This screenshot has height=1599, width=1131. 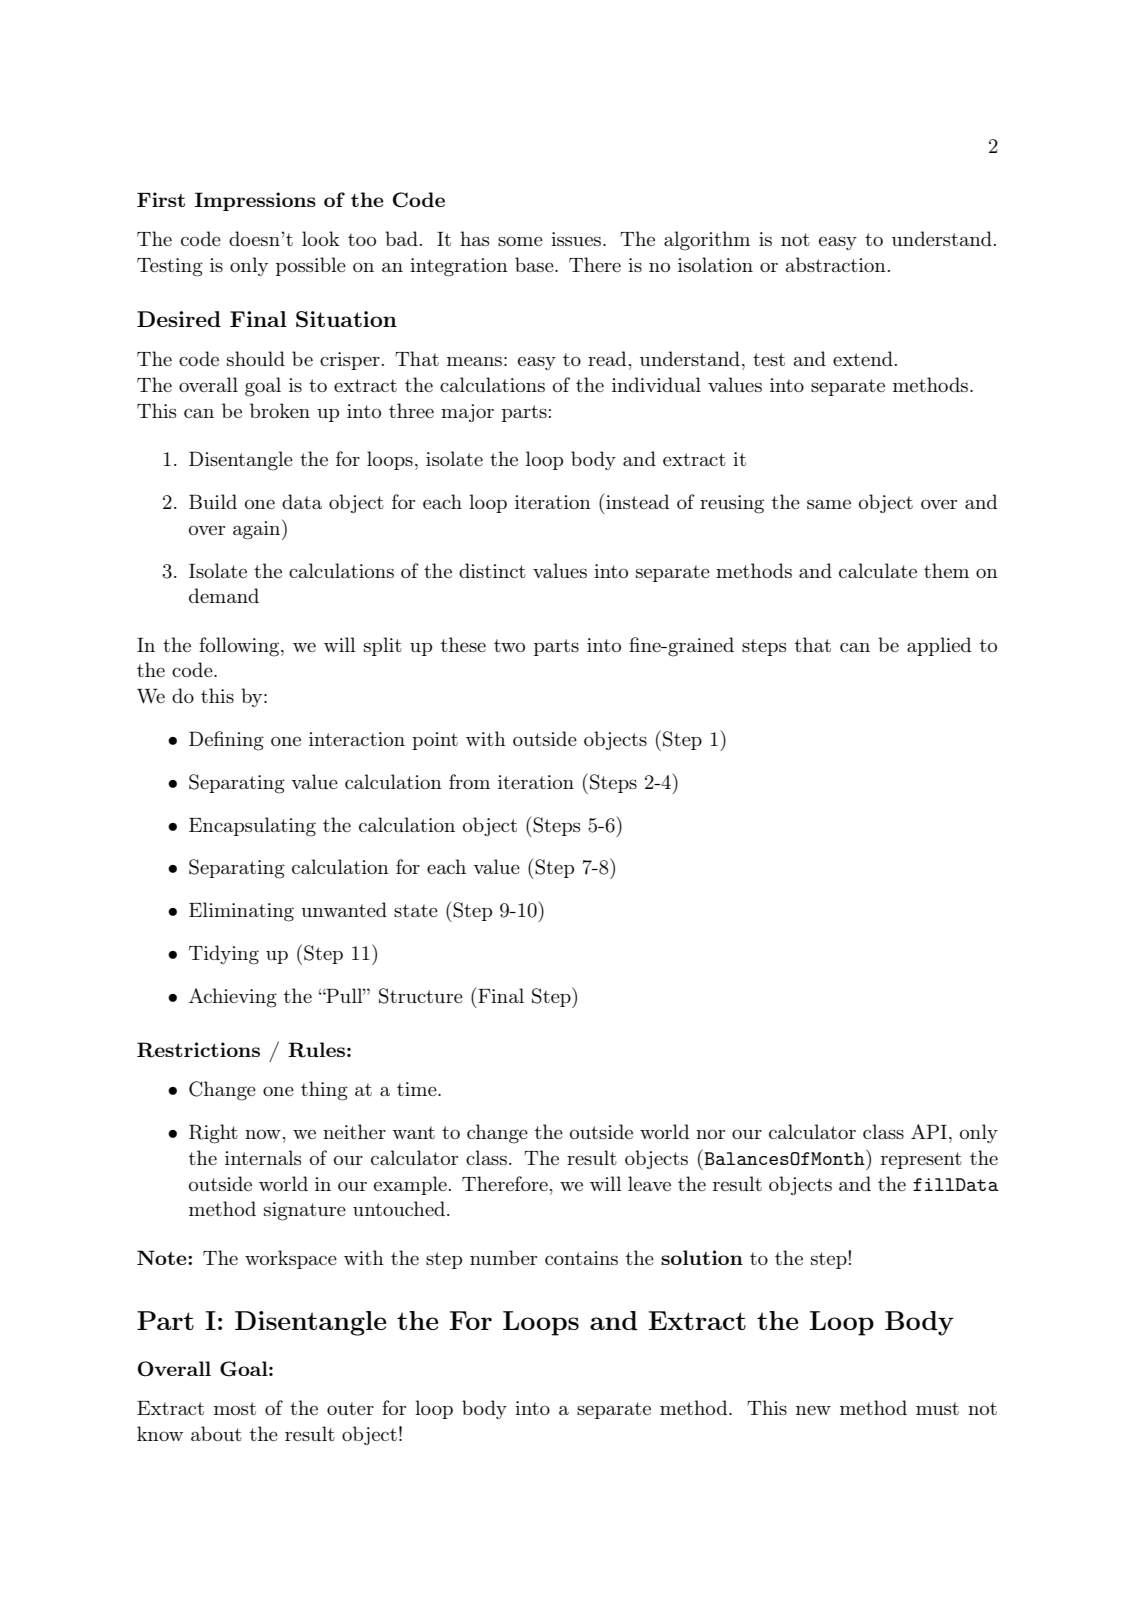 What do you see at coordinates (813, 1410) in the screenshot?
I see `new` at bounding box center [813, 1410].
